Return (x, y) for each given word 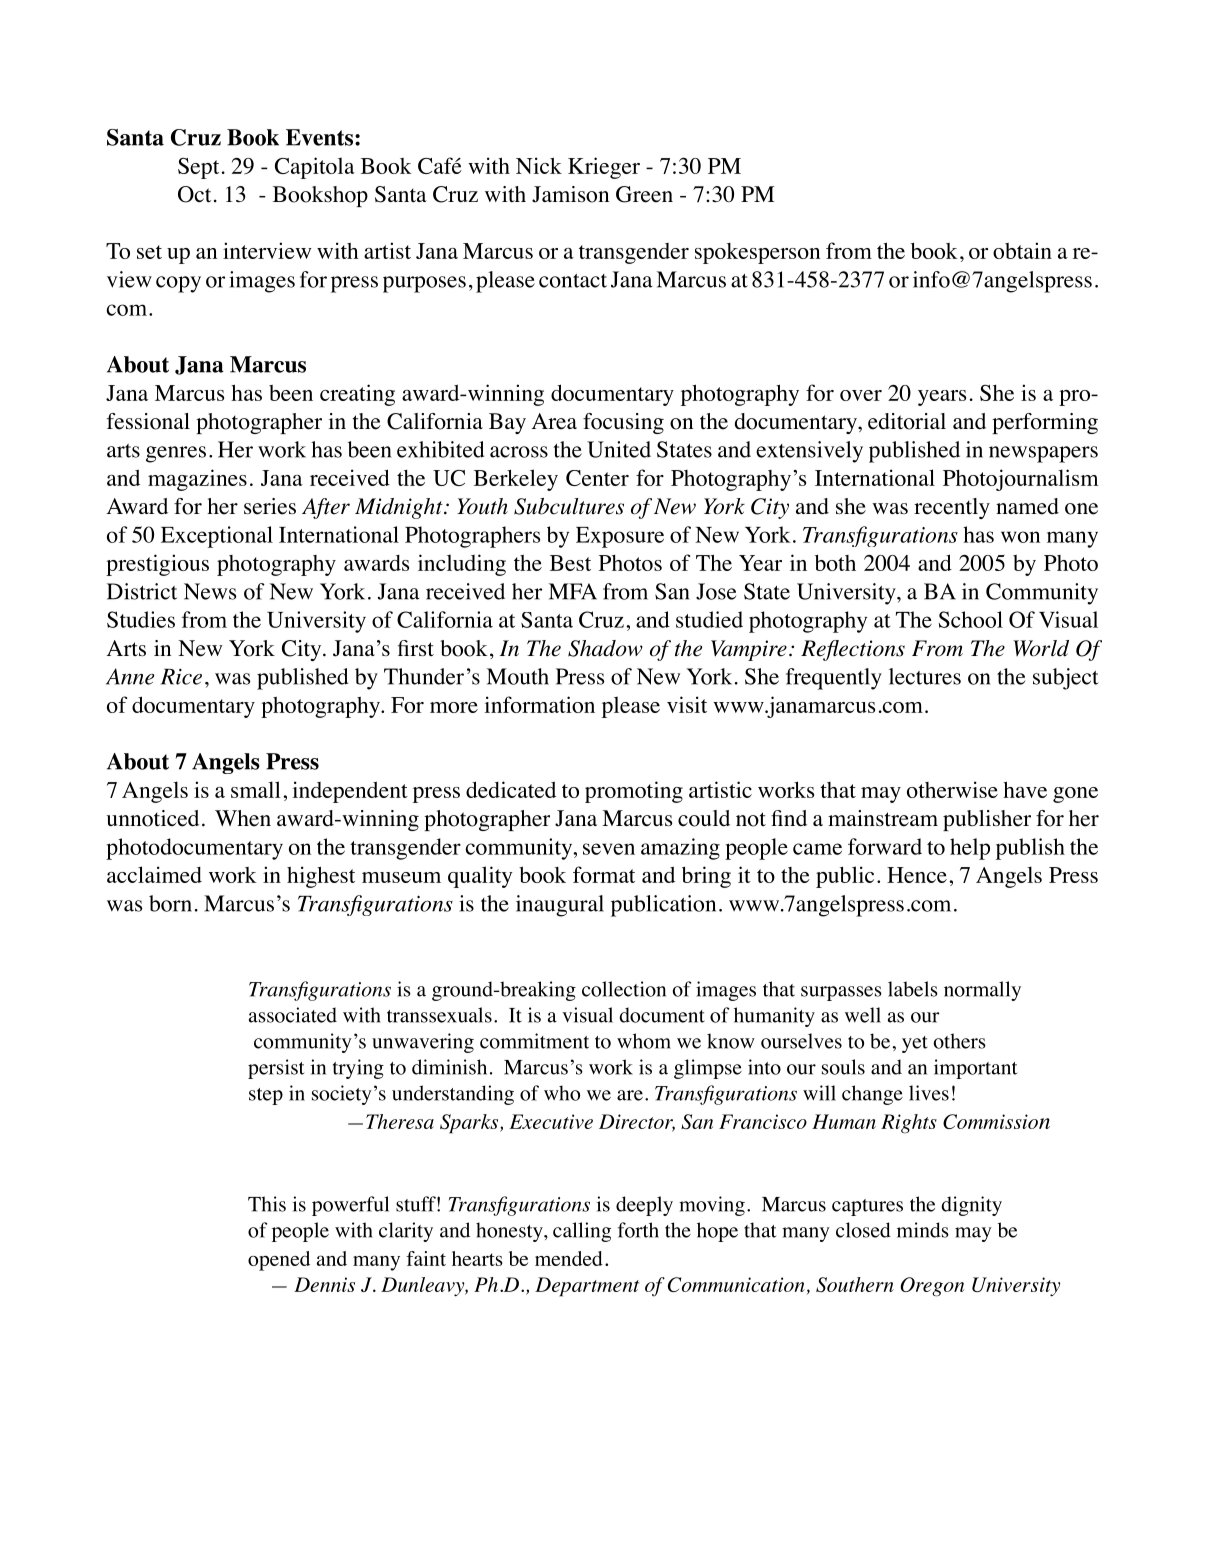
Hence (917, 875)
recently (952, 508)
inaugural (560, 906)
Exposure (620, 537)
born (170, 903)
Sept (198, 168)
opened (279, 1261)
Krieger (604, 168)
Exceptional (217, 537)
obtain (1022, 250)
